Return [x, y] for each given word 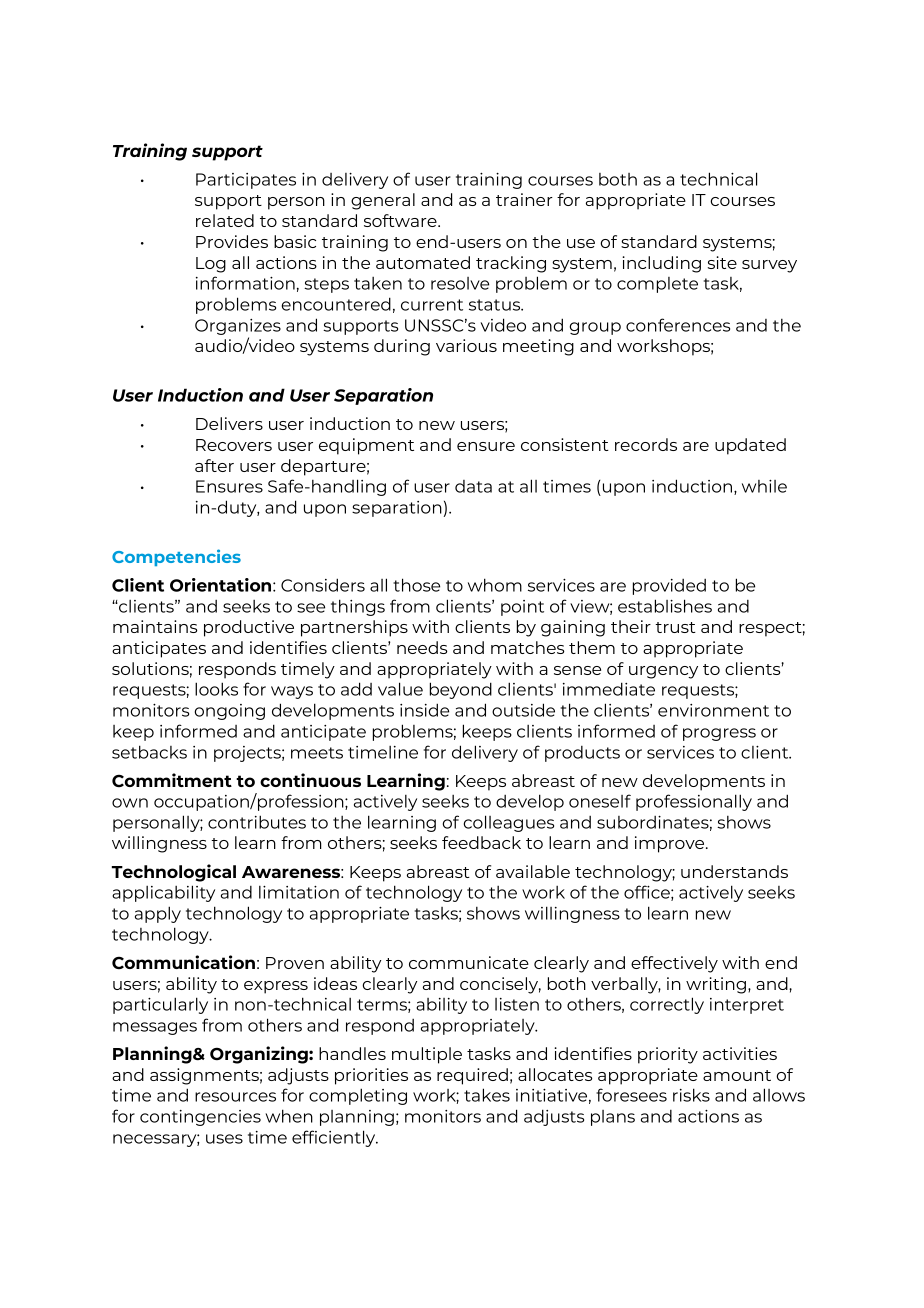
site [722, 262]
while [764, 486]
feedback [481, 842]
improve [671, 844]
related [225, 220]
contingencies [200, 1118]
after [214, 465]
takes [487, 1095]
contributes [257, 822]
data [473, 486]
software [401, 220]
